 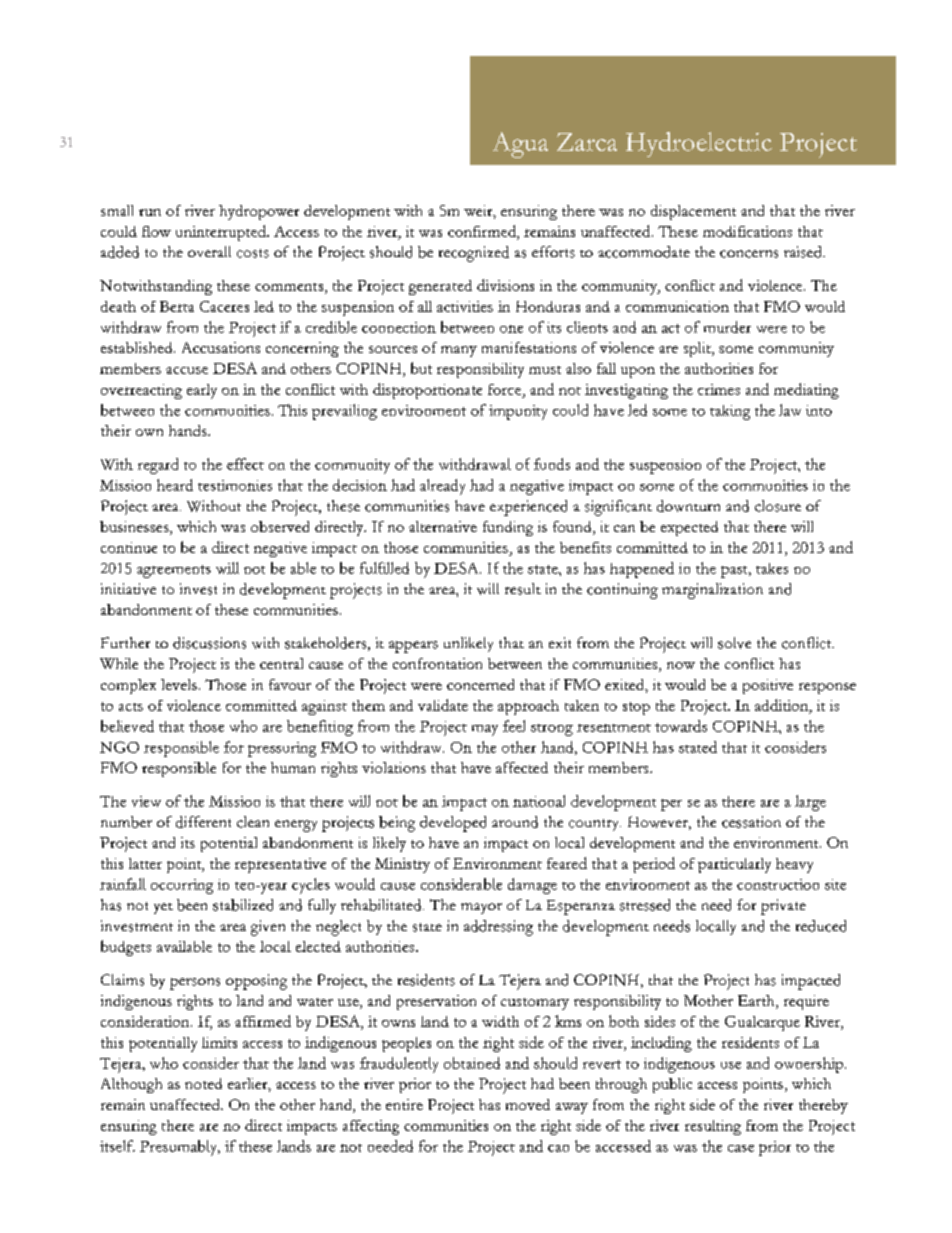 What do you see at coordinates (202, 391) in the screenshot?
I see `early` at bounding box center [202, 391].
